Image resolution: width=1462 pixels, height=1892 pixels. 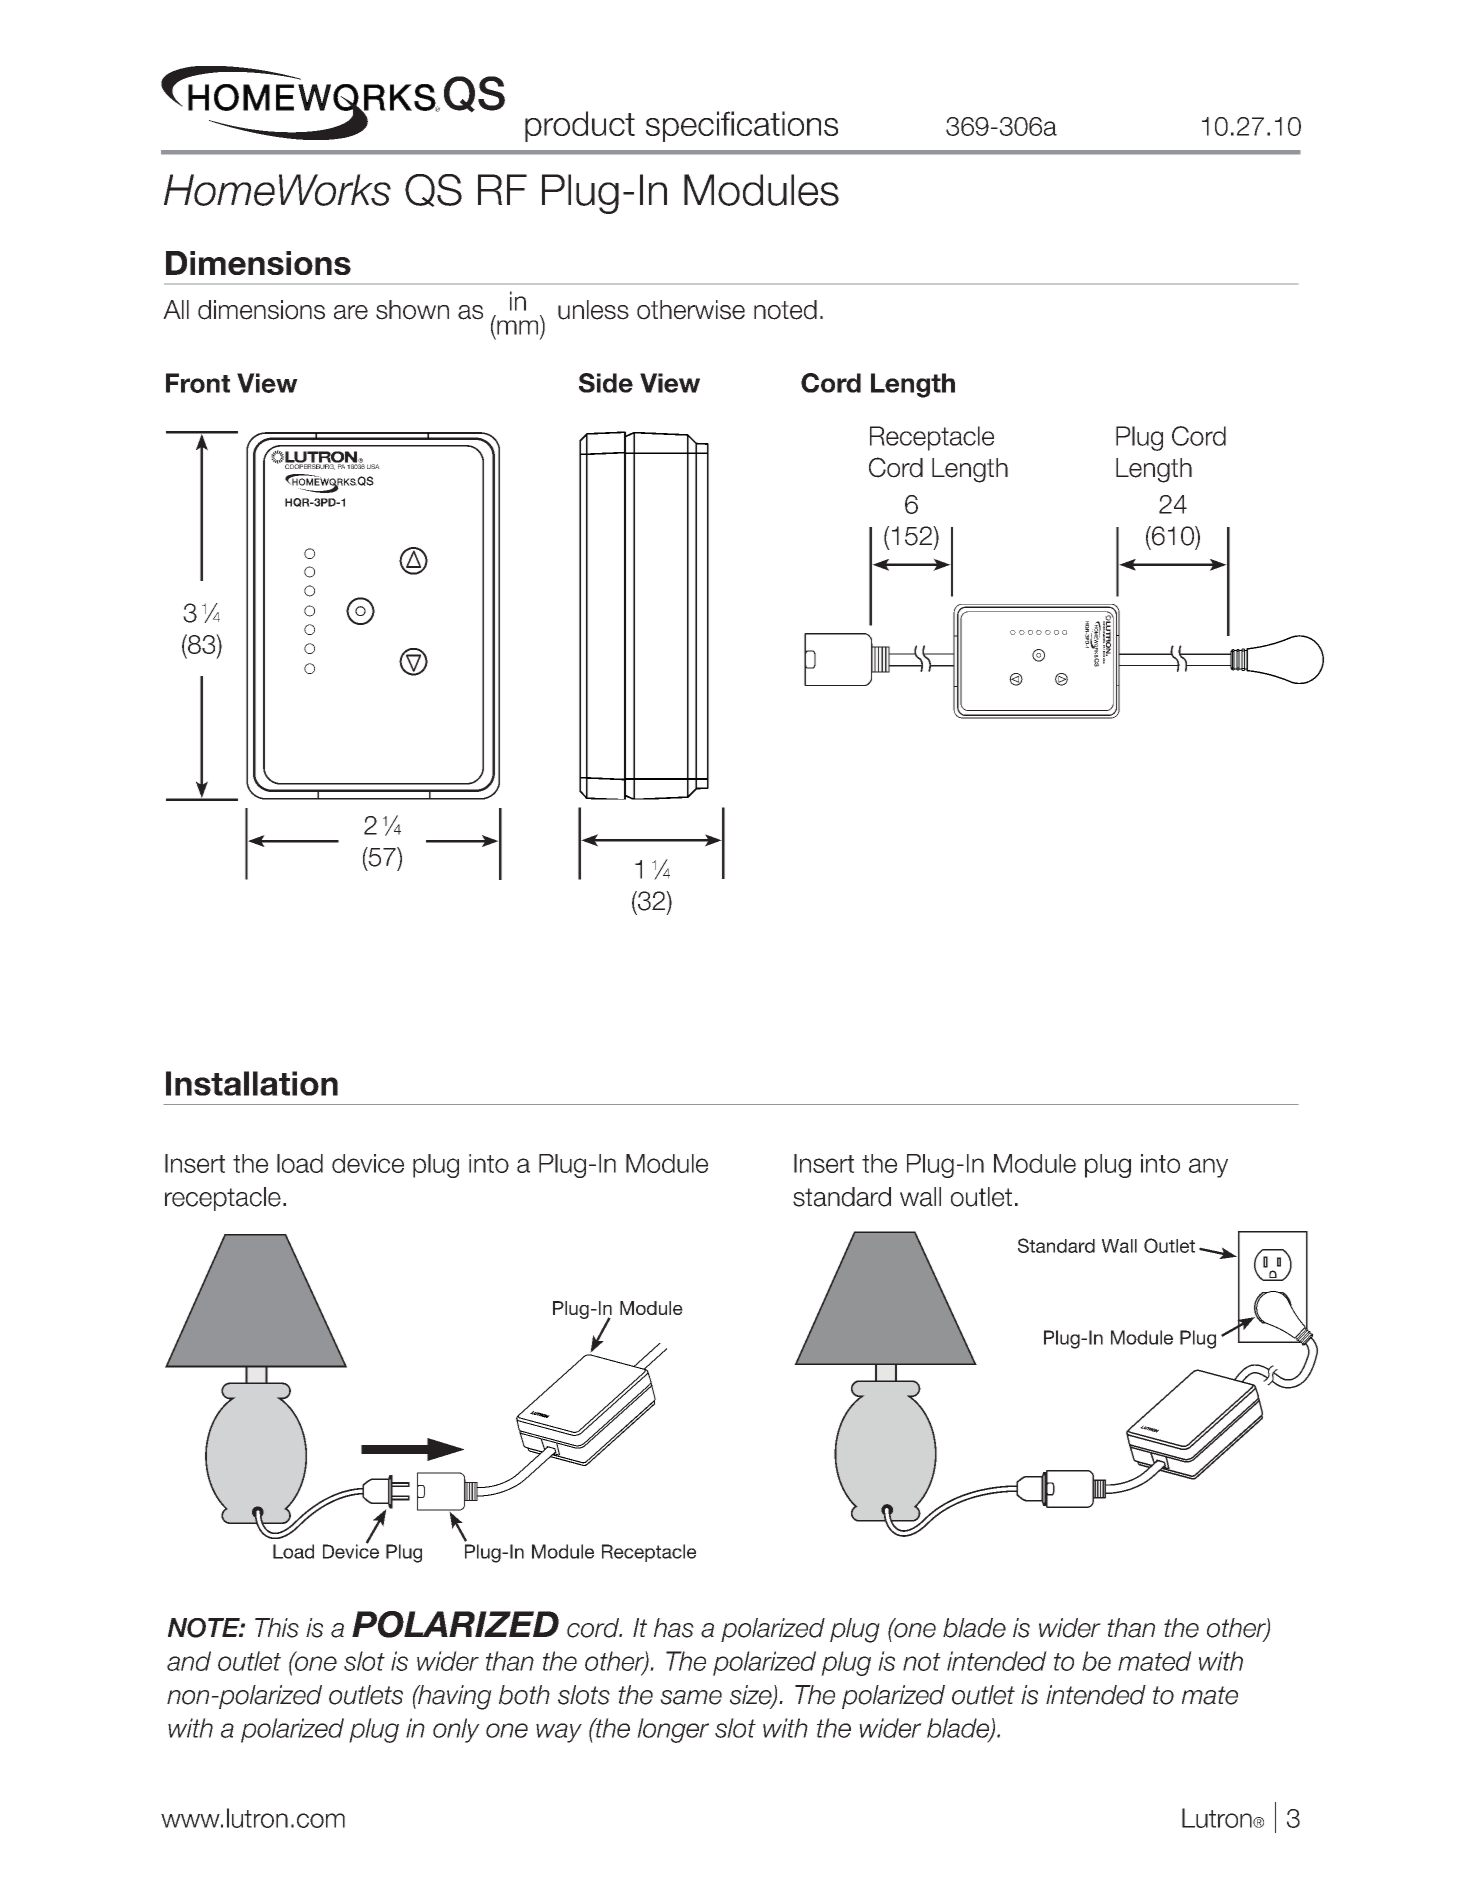 I want to click on Side, so click(x=606, y=383).
